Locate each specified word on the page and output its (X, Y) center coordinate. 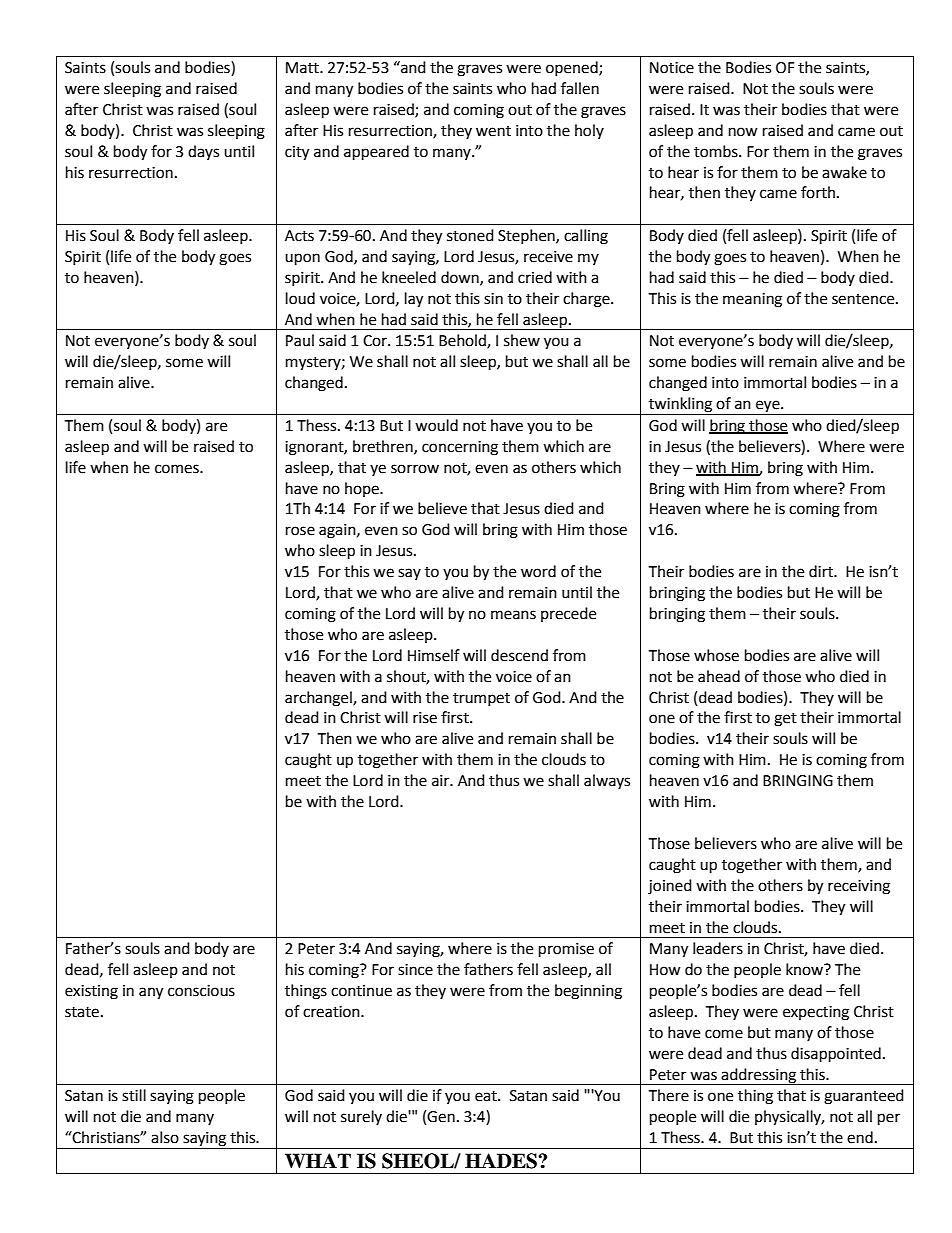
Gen (441, 1117)
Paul (300, 340)
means (513, 615)
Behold (463, 341)
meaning (752, 300)
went (493, 131)
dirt (822, 571)
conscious (201, 991)
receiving (859, 887)
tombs (717, 151)
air (442, 781)
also (165, 1137)
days (203, 152)
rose (300, 531)
